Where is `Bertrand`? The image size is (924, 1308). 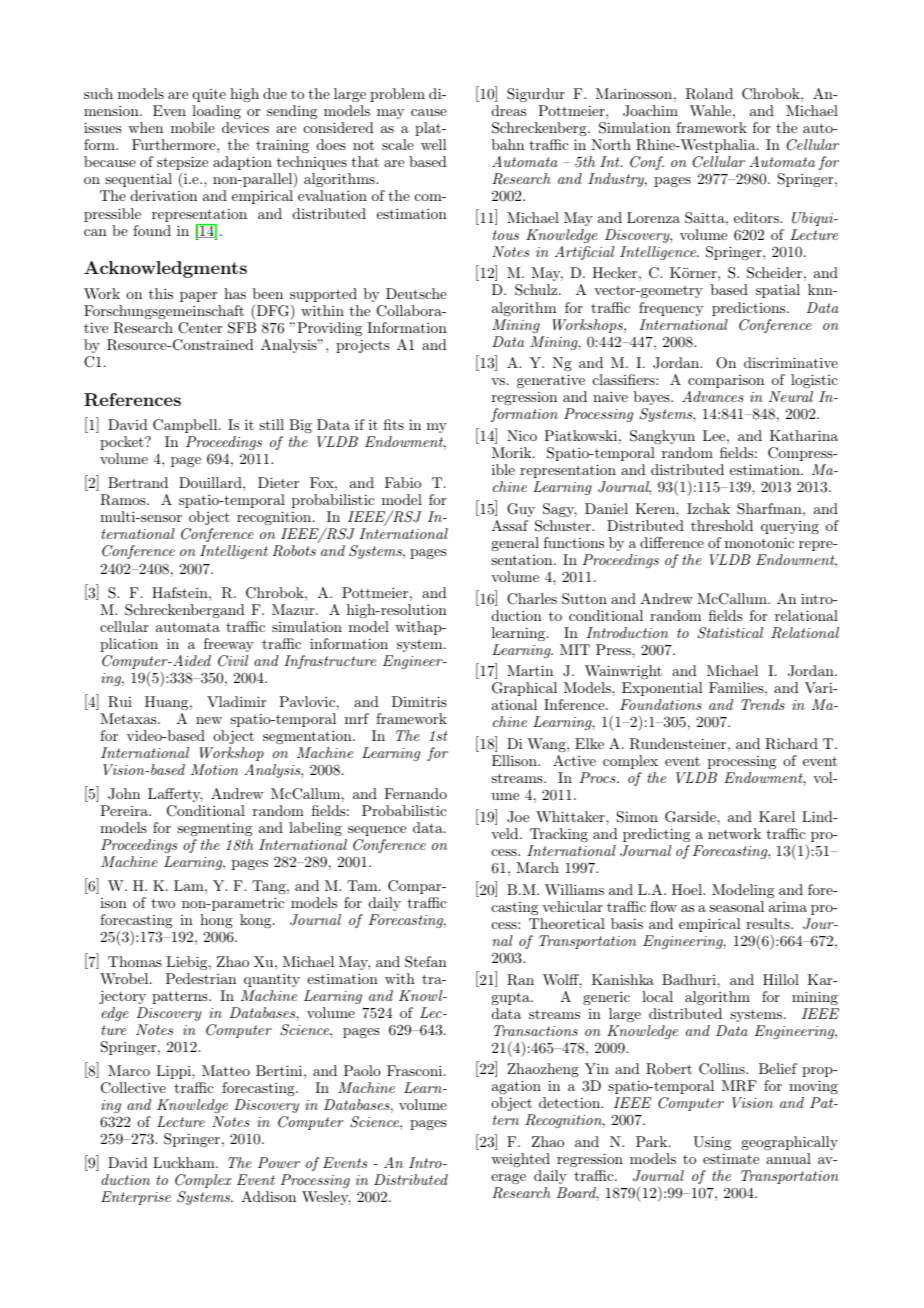 Bertrand is located at coordinates (138, 482).
